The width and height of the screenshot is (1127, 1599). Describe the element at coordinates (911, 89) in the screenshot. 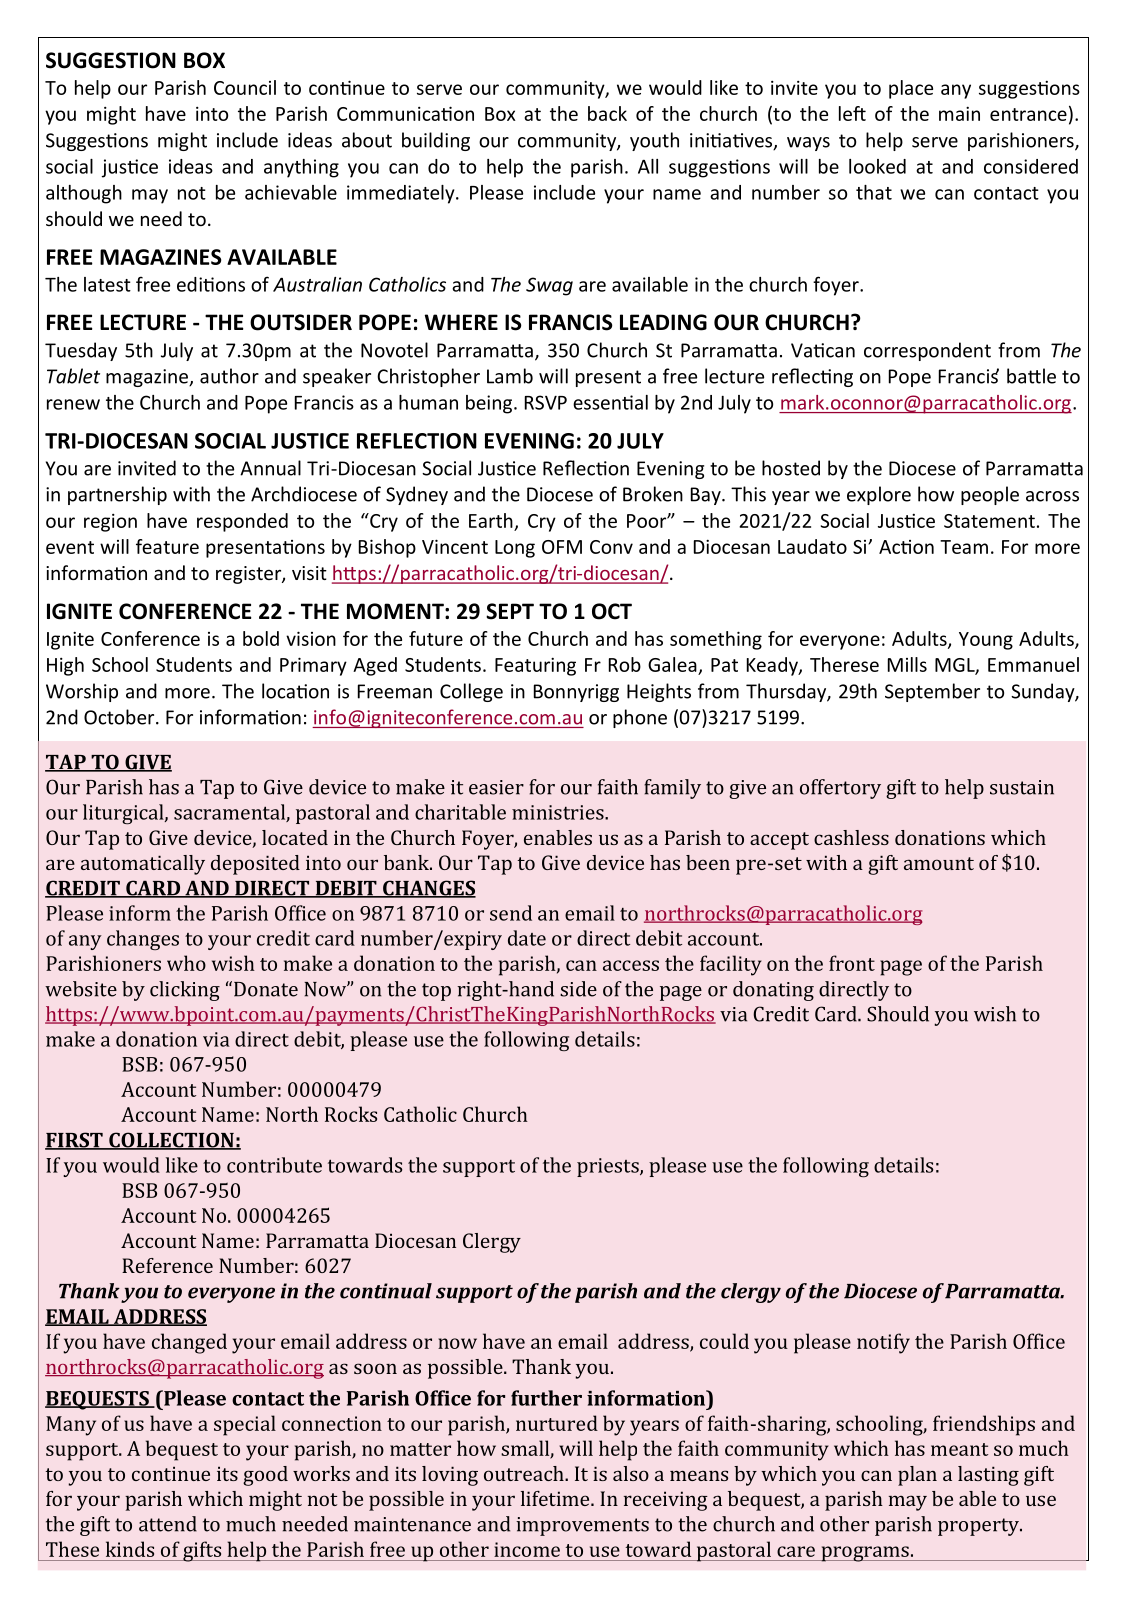

I see `place` at that location.
